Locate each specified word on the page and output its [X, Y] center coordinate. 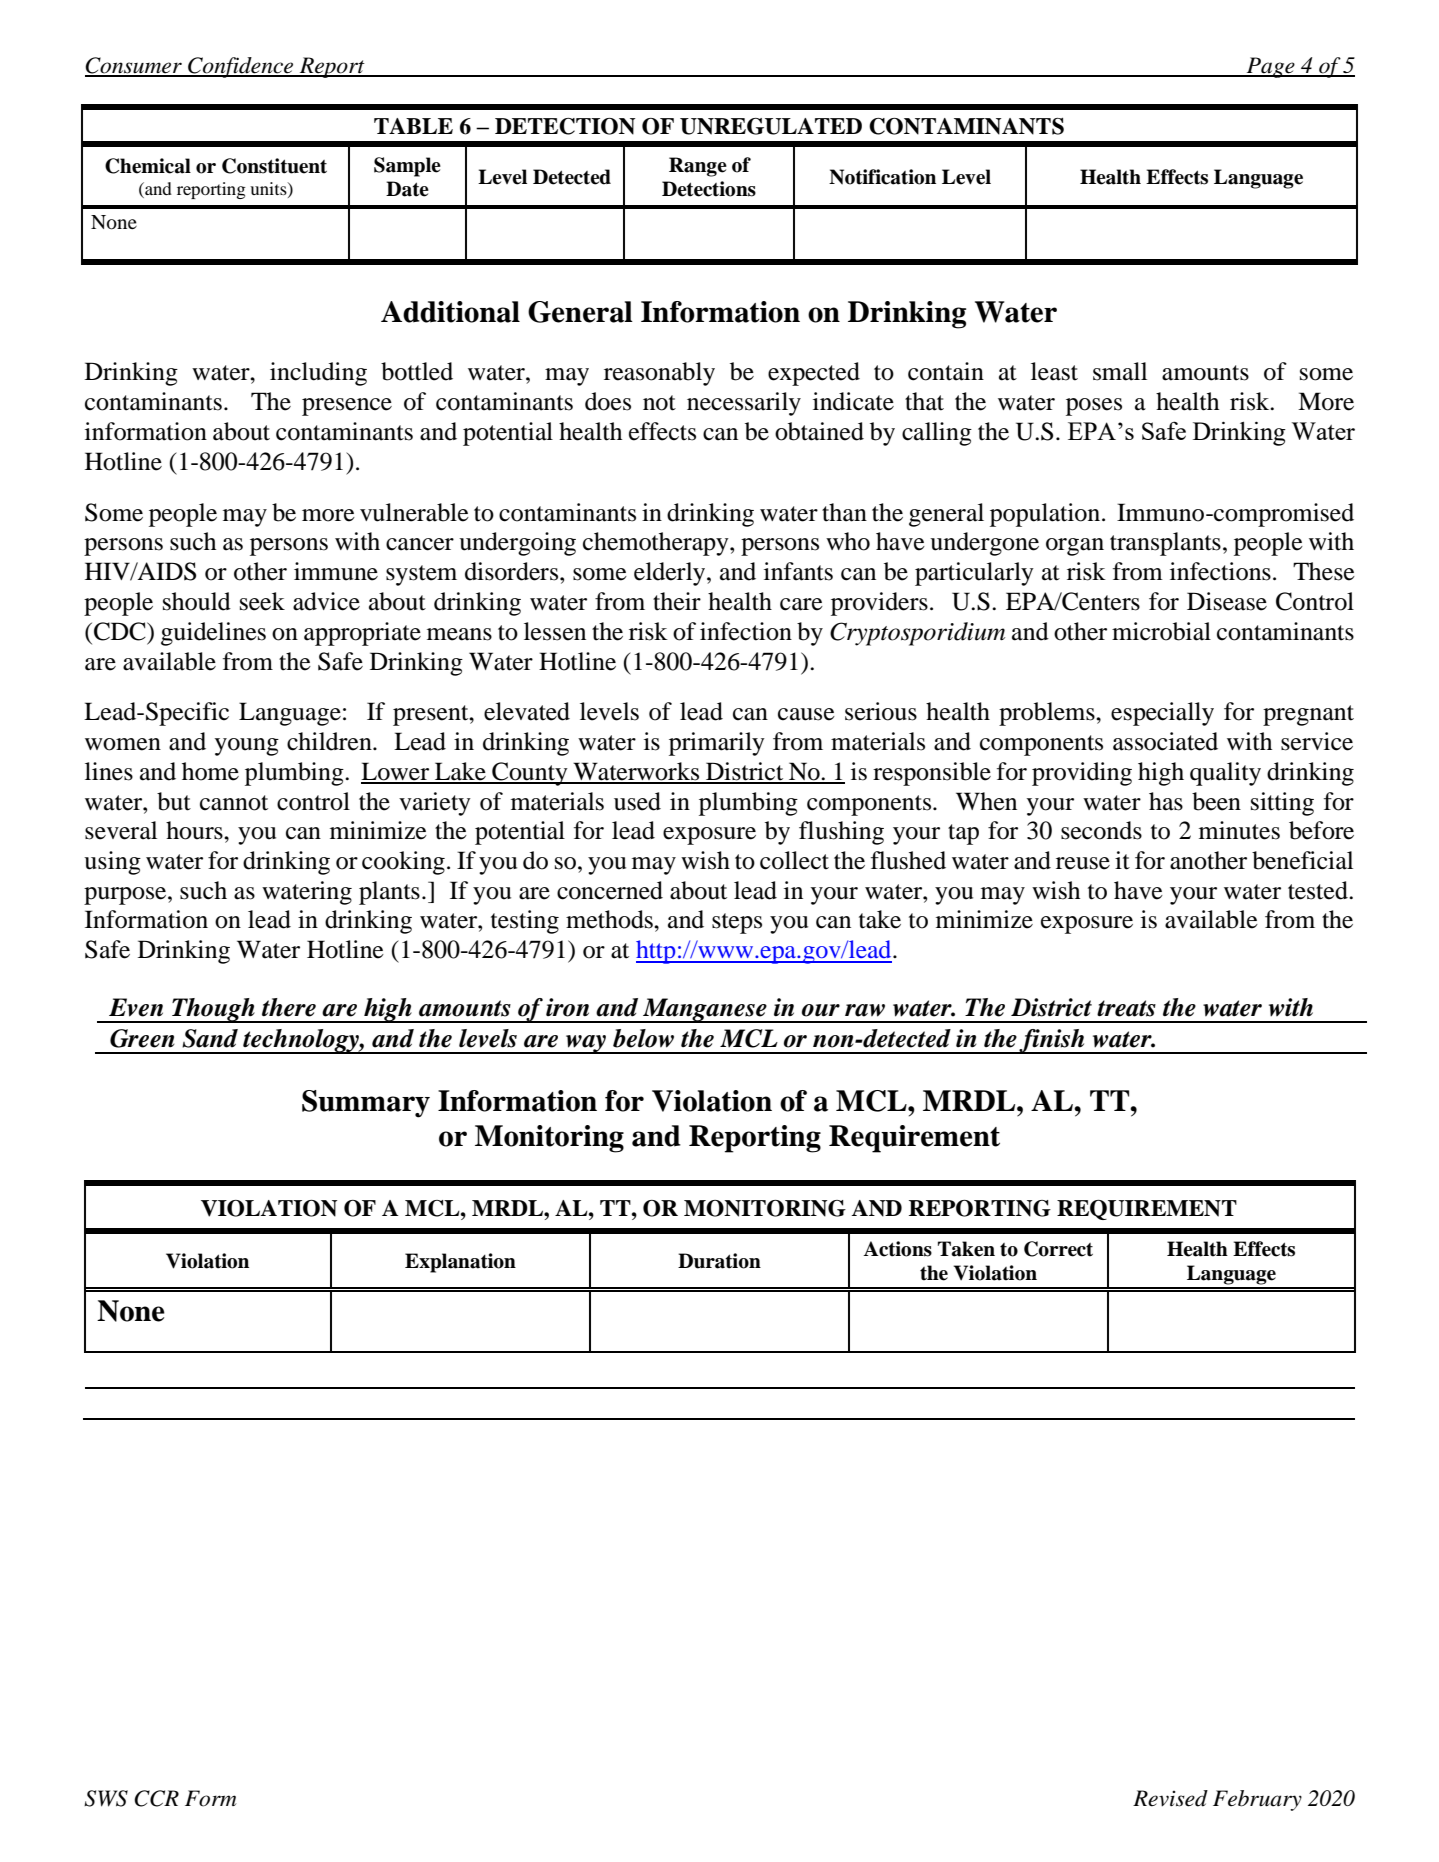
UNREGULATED [771, 126]
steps [737, 923]
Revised [1170, 1798]
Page [1270, 67]
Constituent [274, 166]
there [289, 1007]
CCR [156, 1798]
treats [1126, 1008]
